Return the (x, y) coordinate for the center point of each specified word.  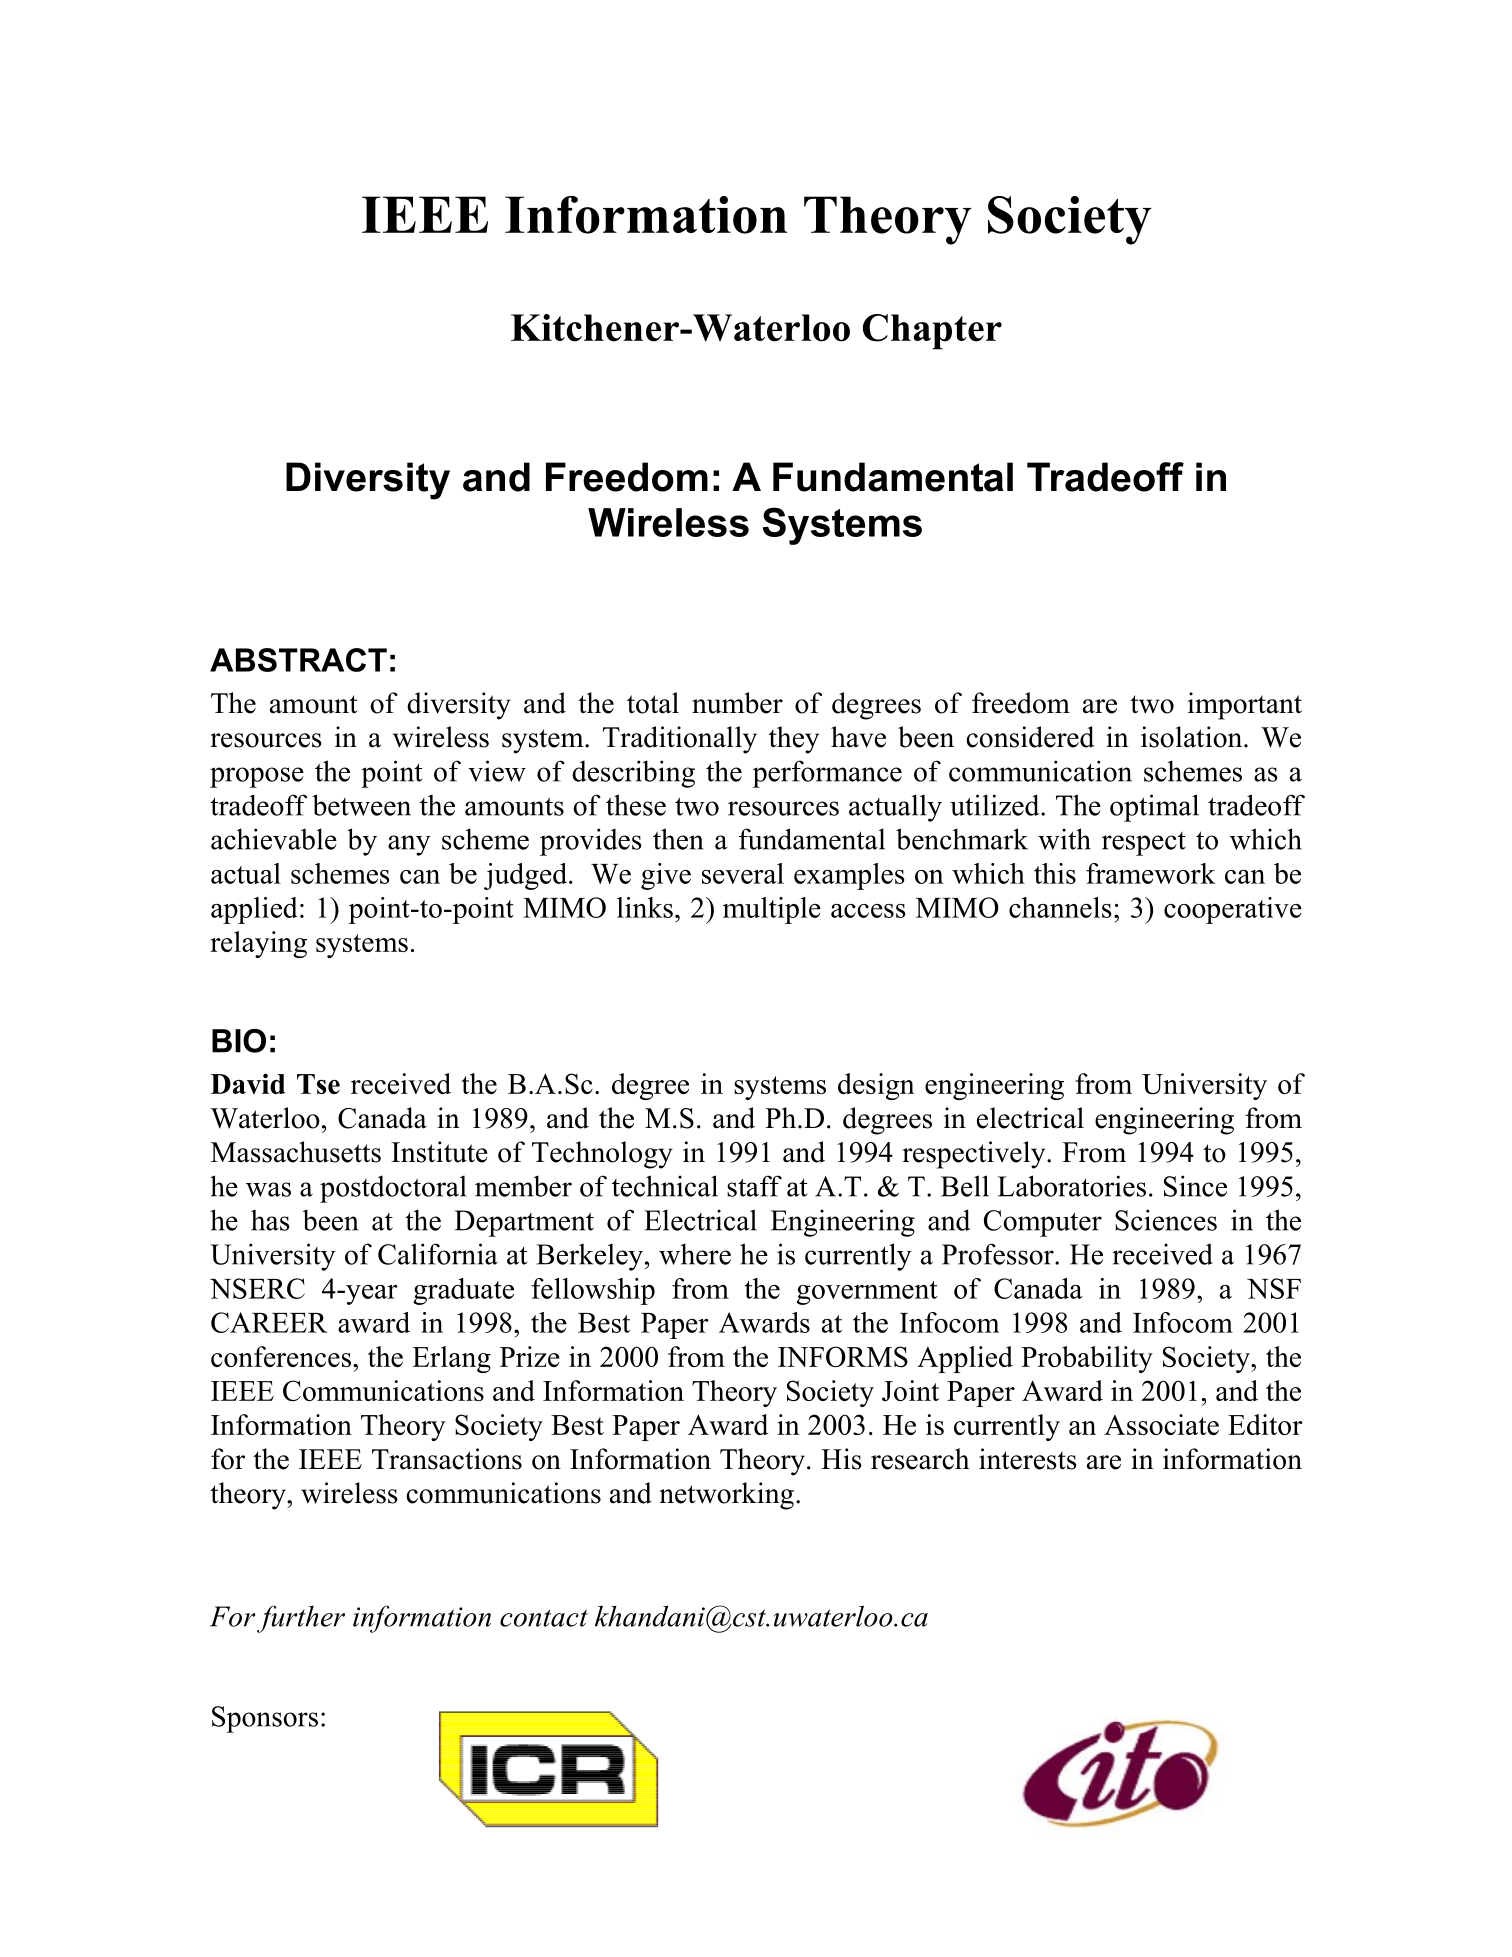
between (361, 805)
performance (827, 774)
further (301, 1619)
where (695, 1254)
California (438, 1254)
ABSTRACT (298, 660)
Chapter (932, 332)
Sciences (1166, 1220)
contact (544, 1618)
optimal (1154, 808)
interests (1028, 1459)
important (1245, 706)
